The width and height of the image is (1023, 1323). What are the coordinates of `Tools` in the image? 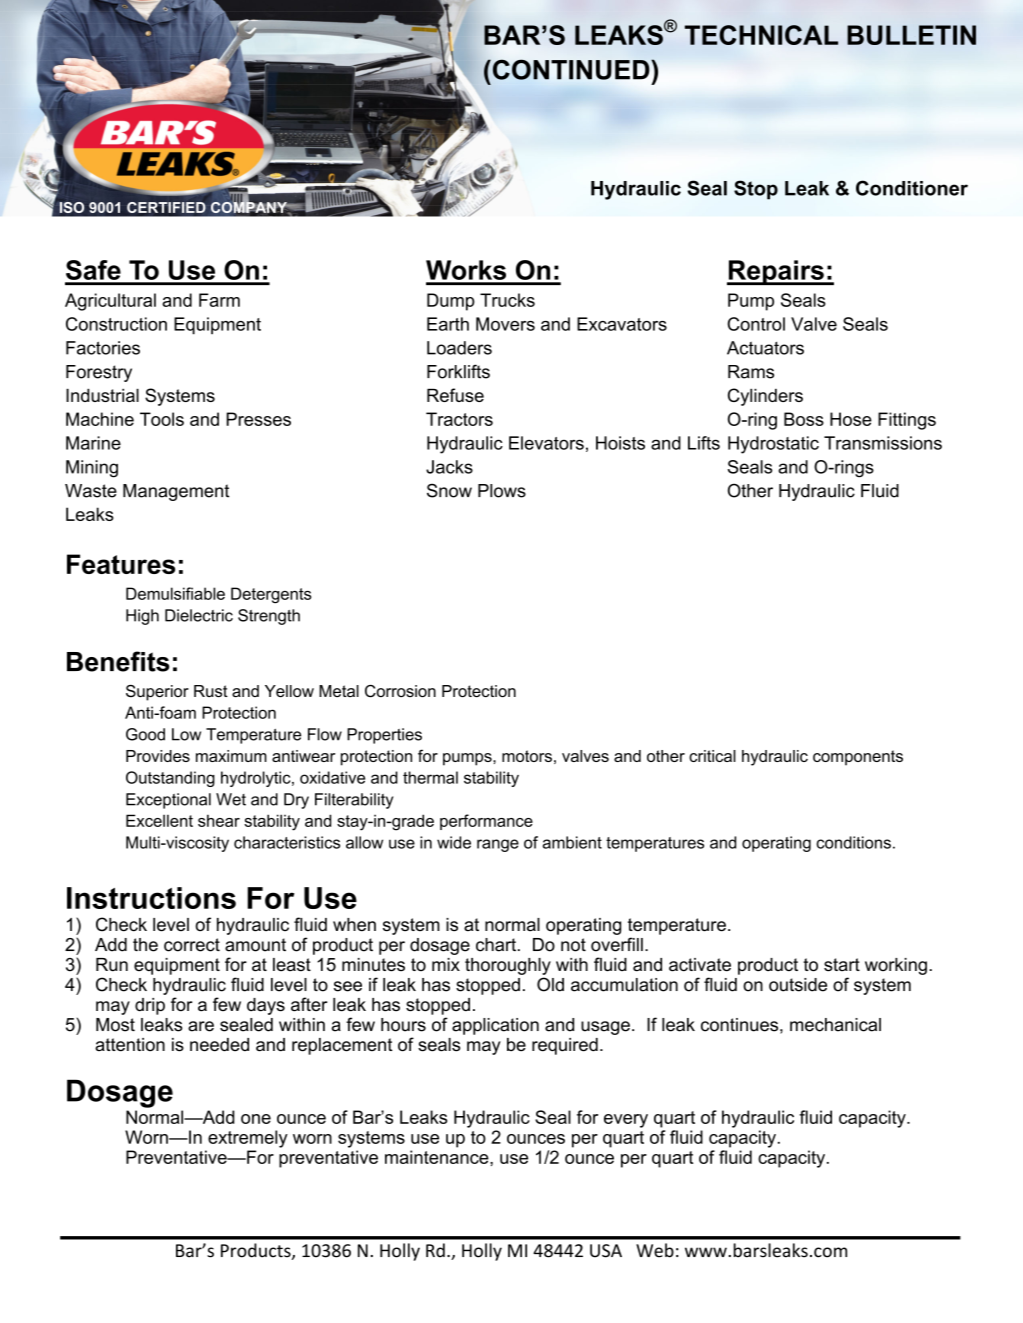 It's located at (162, 419).
